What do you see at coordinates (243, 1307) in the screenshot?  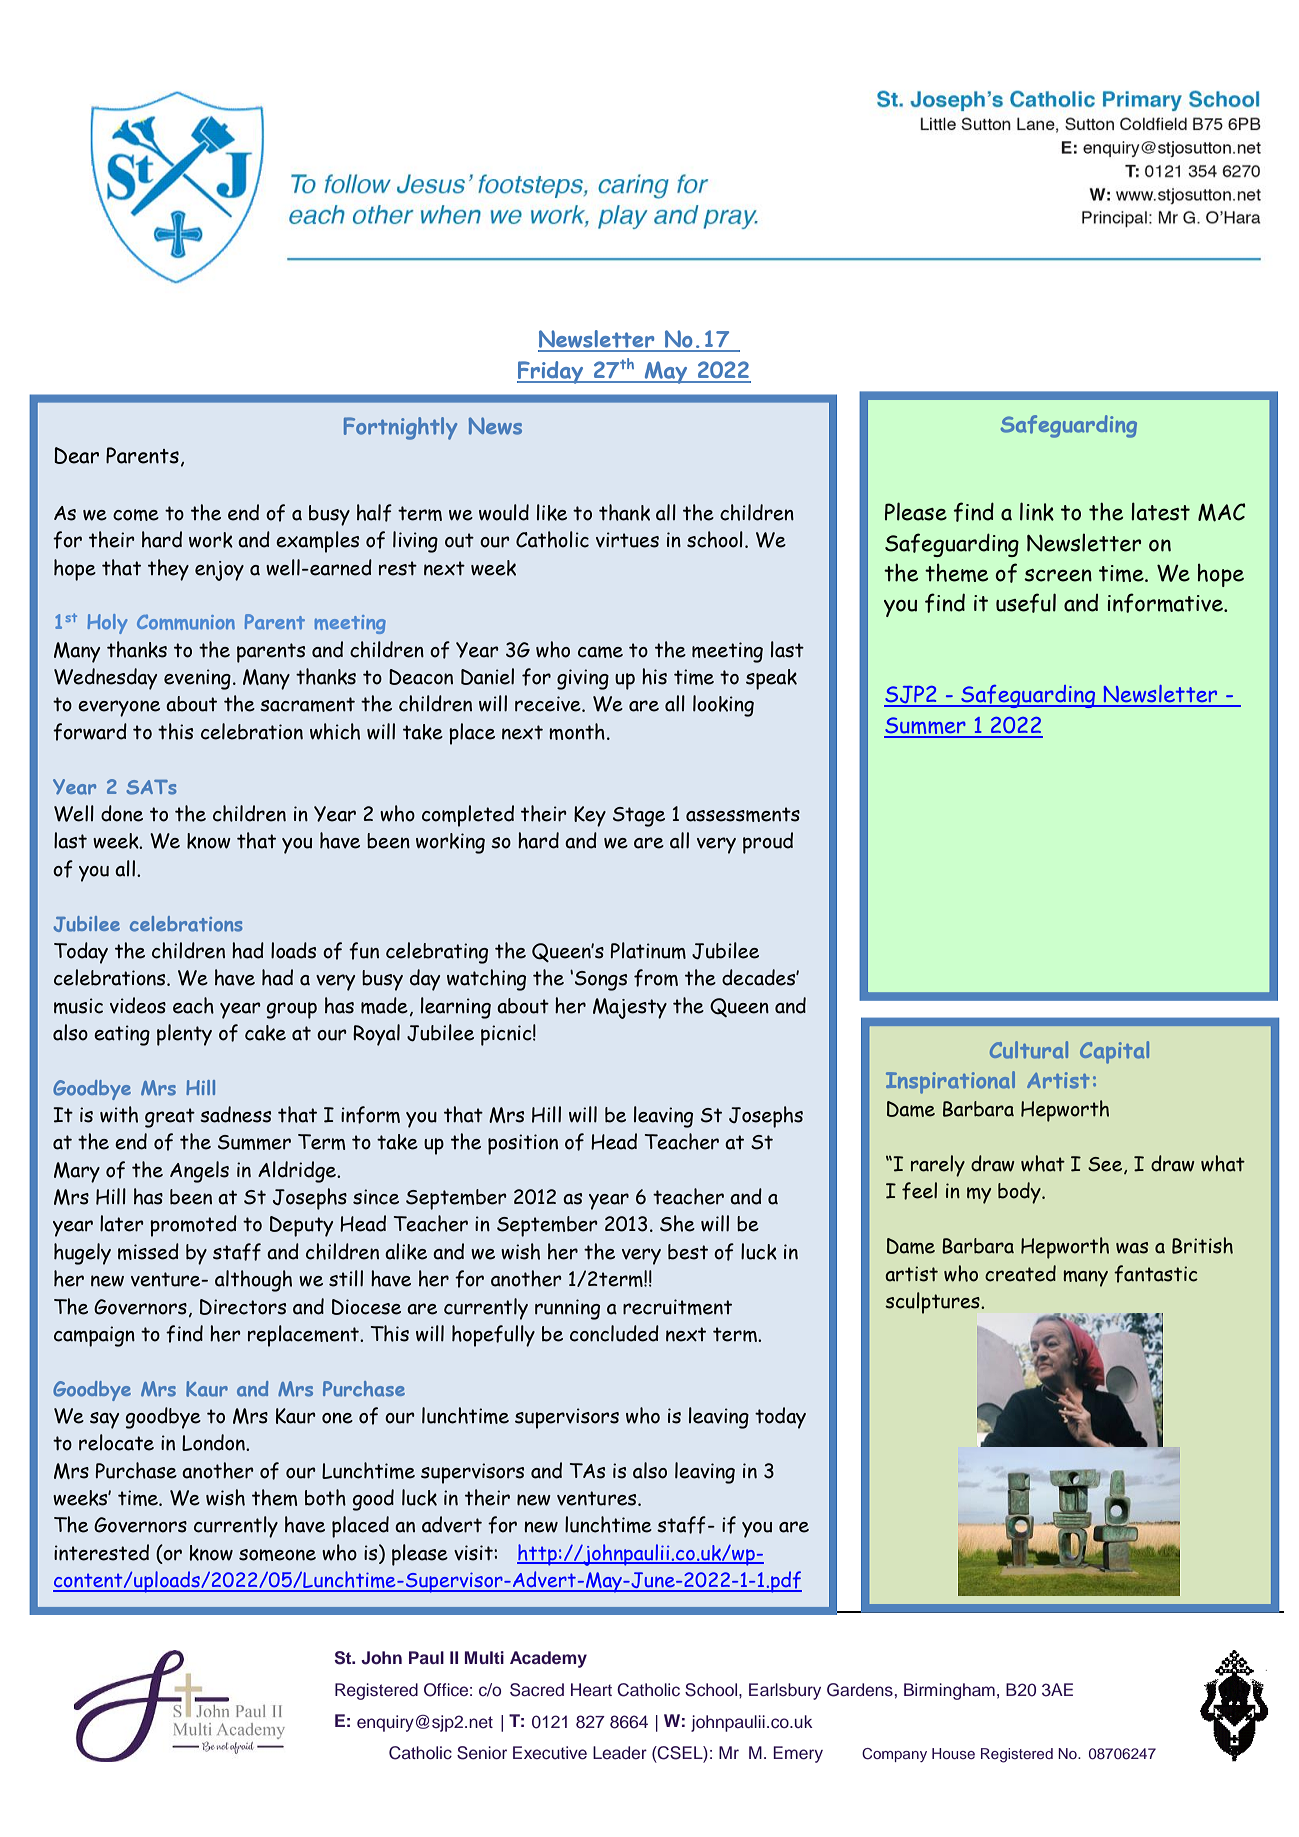 I see `Directors` at bounding box center [243, 1307].
